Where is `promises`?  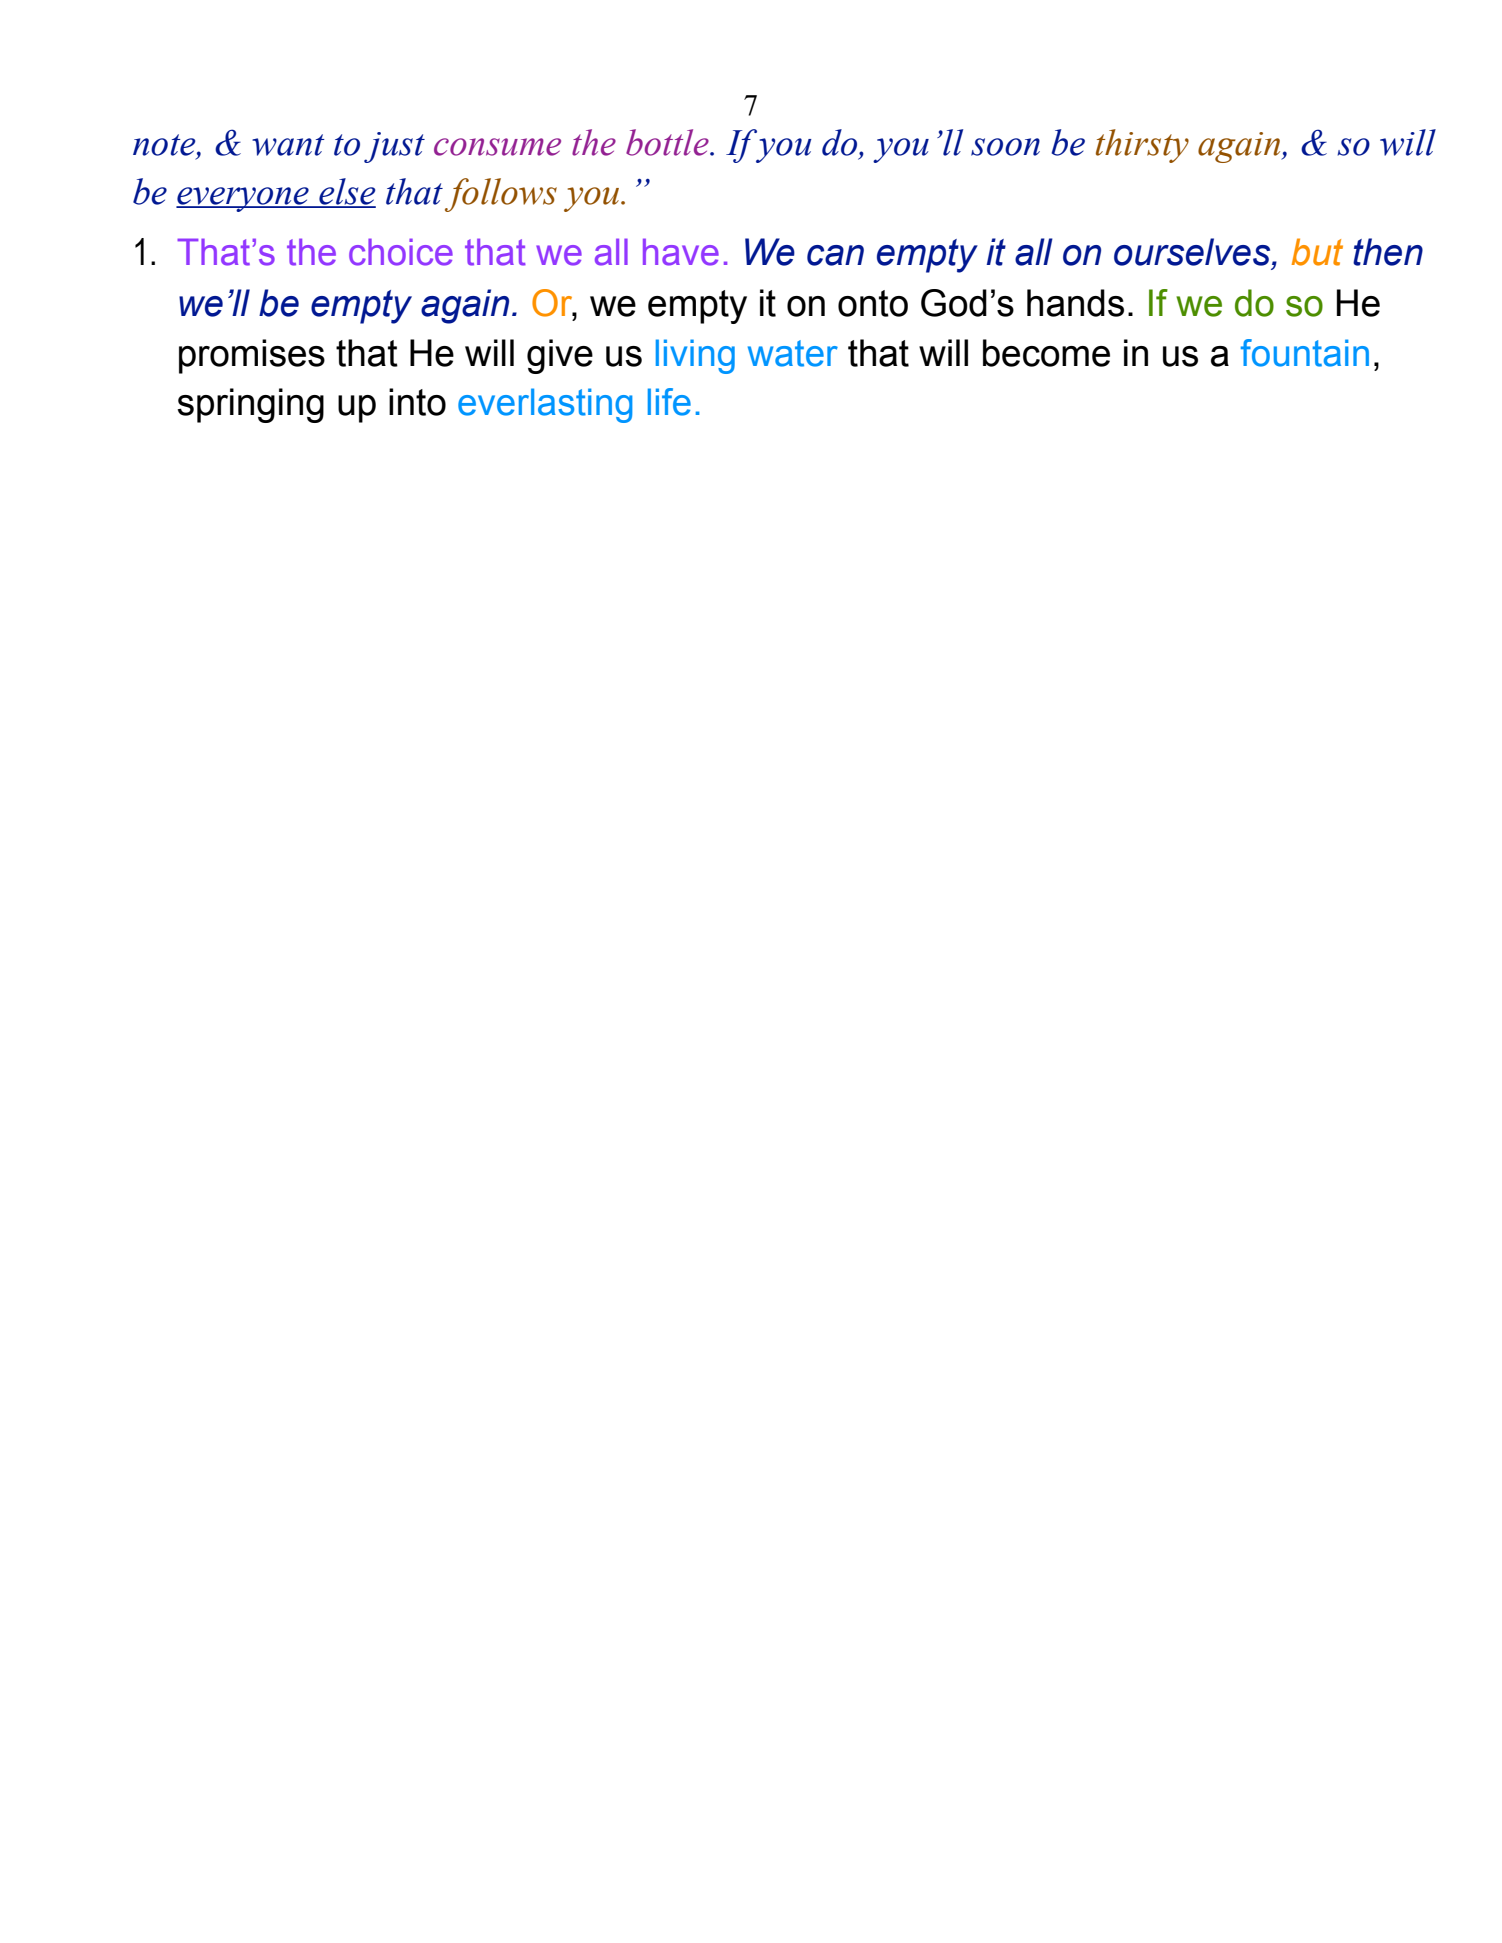 promises is located at coordinates (252, 356).
